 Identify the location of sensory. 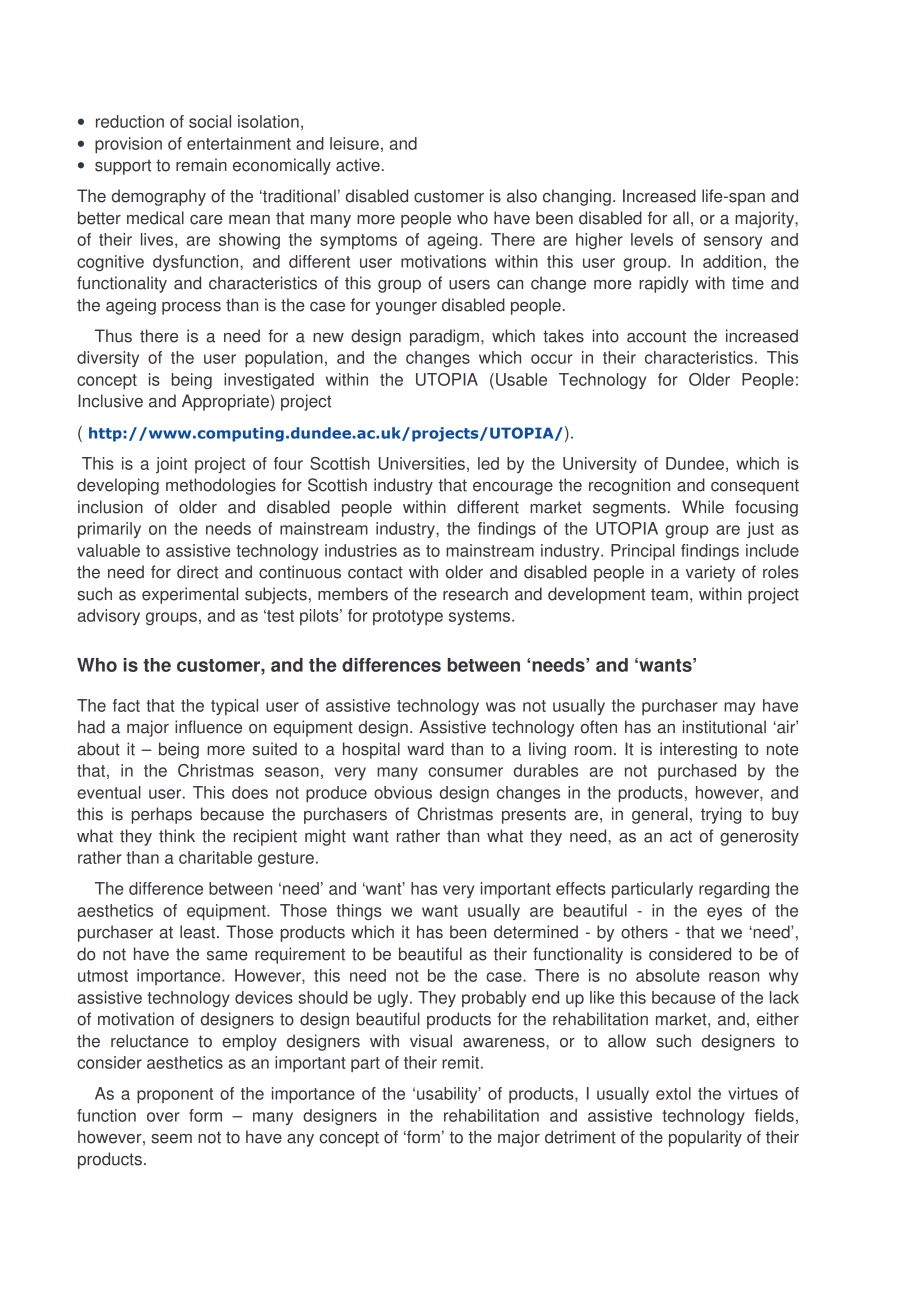
(733, 242).
